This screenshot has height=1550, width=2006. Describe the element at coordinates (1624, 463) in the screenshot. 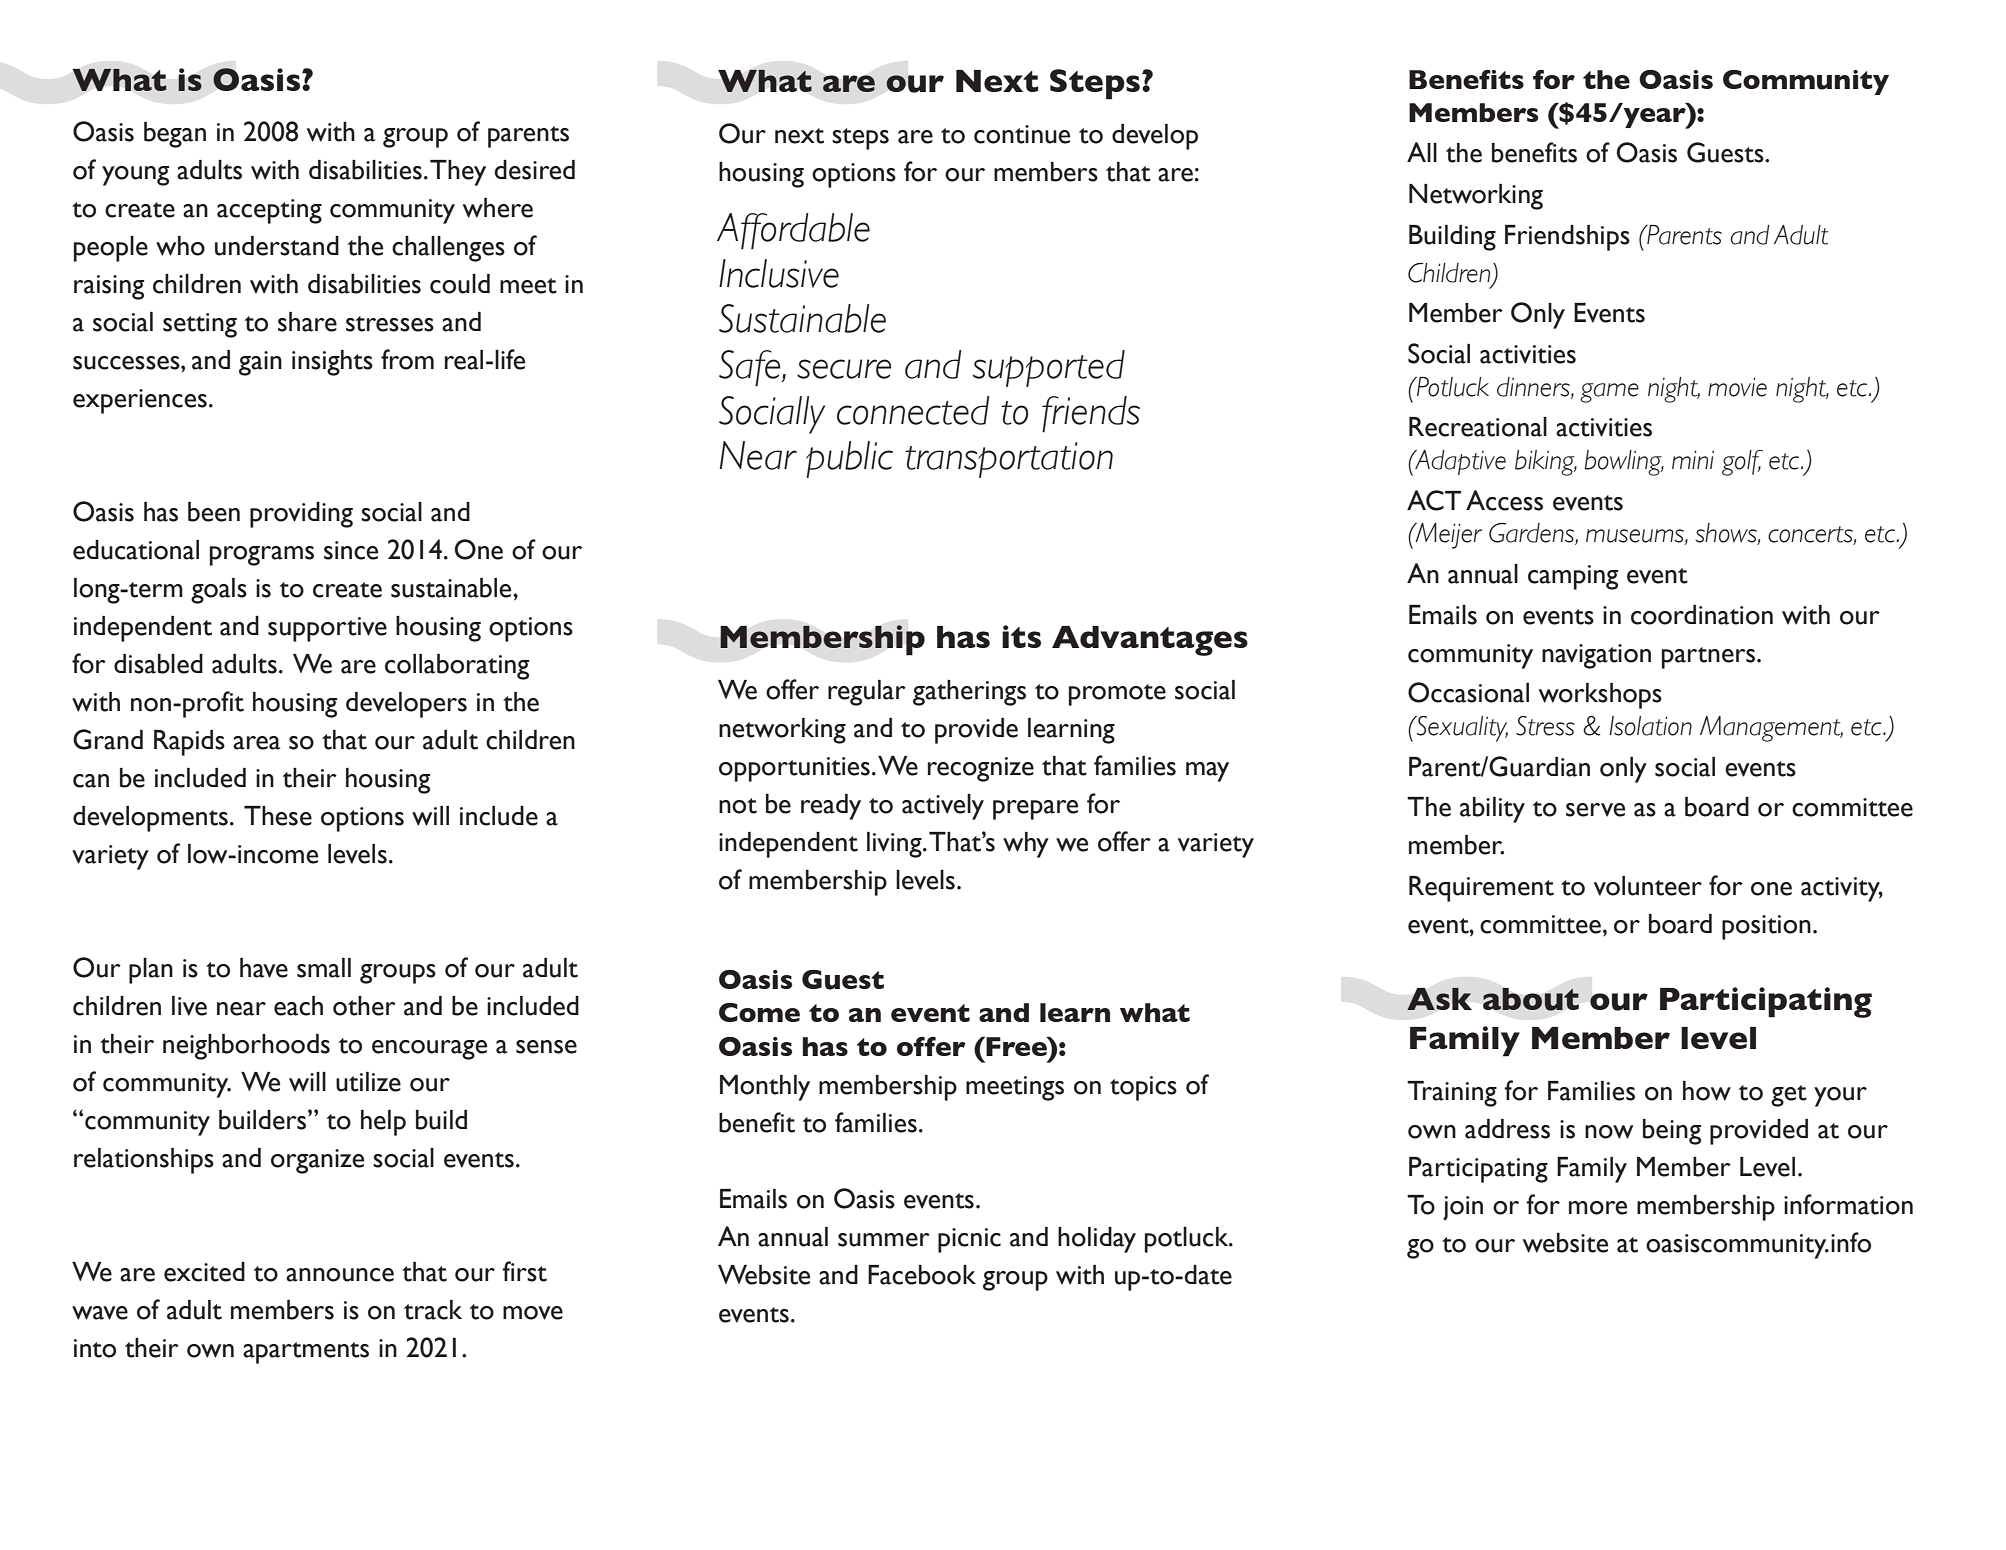

I see `bowling` at that location.
